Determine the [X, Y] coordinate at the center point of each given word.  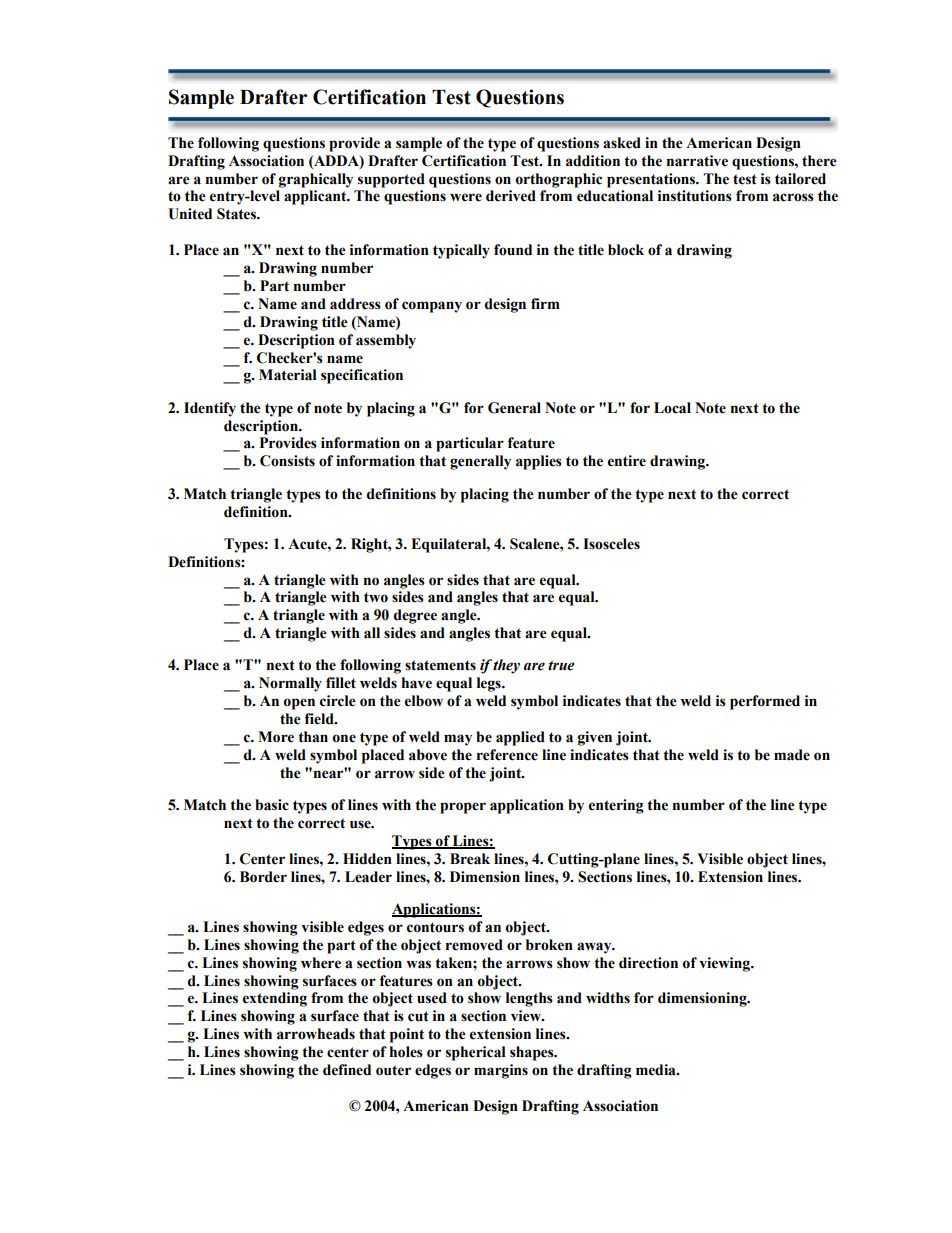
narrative [697, 161]
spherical [476, 1053]
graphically [316, 180]
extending [275, 999]
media [657, 1070]
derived [511, 196]
